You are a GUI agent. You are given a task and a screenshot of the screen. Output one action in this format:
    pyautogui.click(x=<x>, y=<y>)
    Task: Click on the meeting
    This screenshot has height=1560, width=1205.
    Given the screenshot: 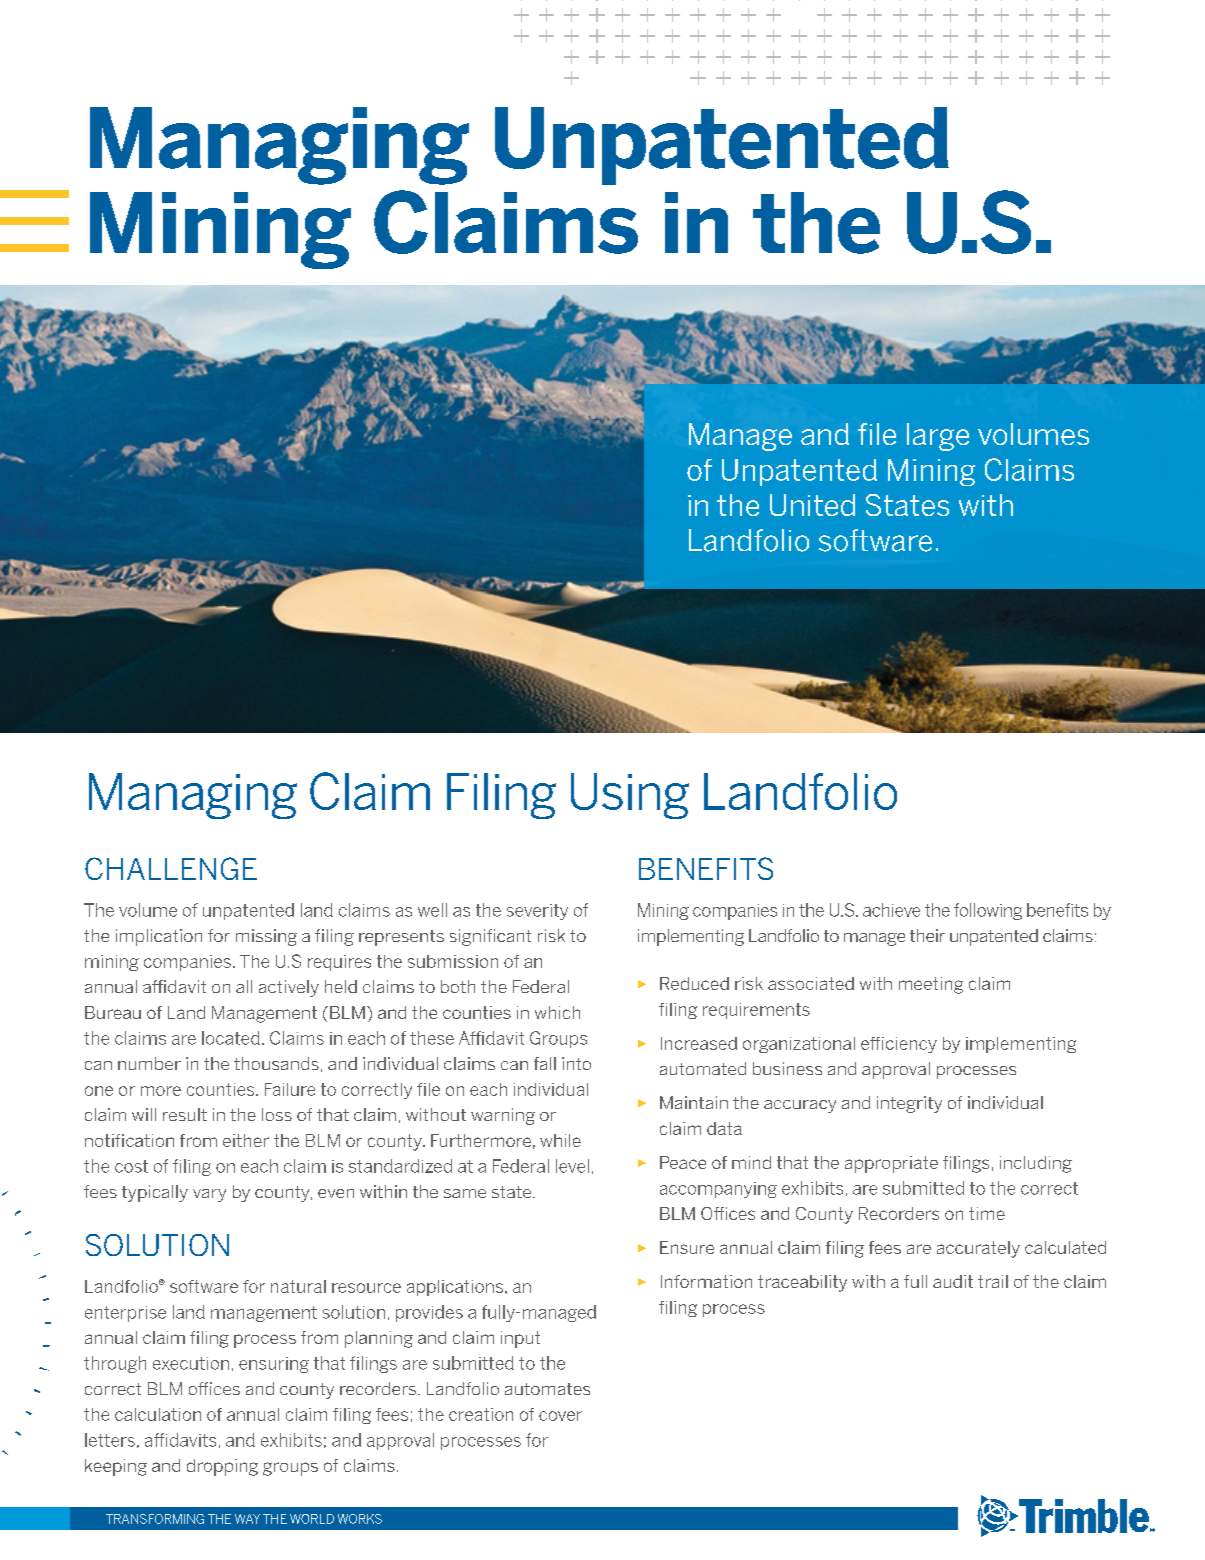 What is the action you would take?
    pyautogui.click(x=931, y=985)
